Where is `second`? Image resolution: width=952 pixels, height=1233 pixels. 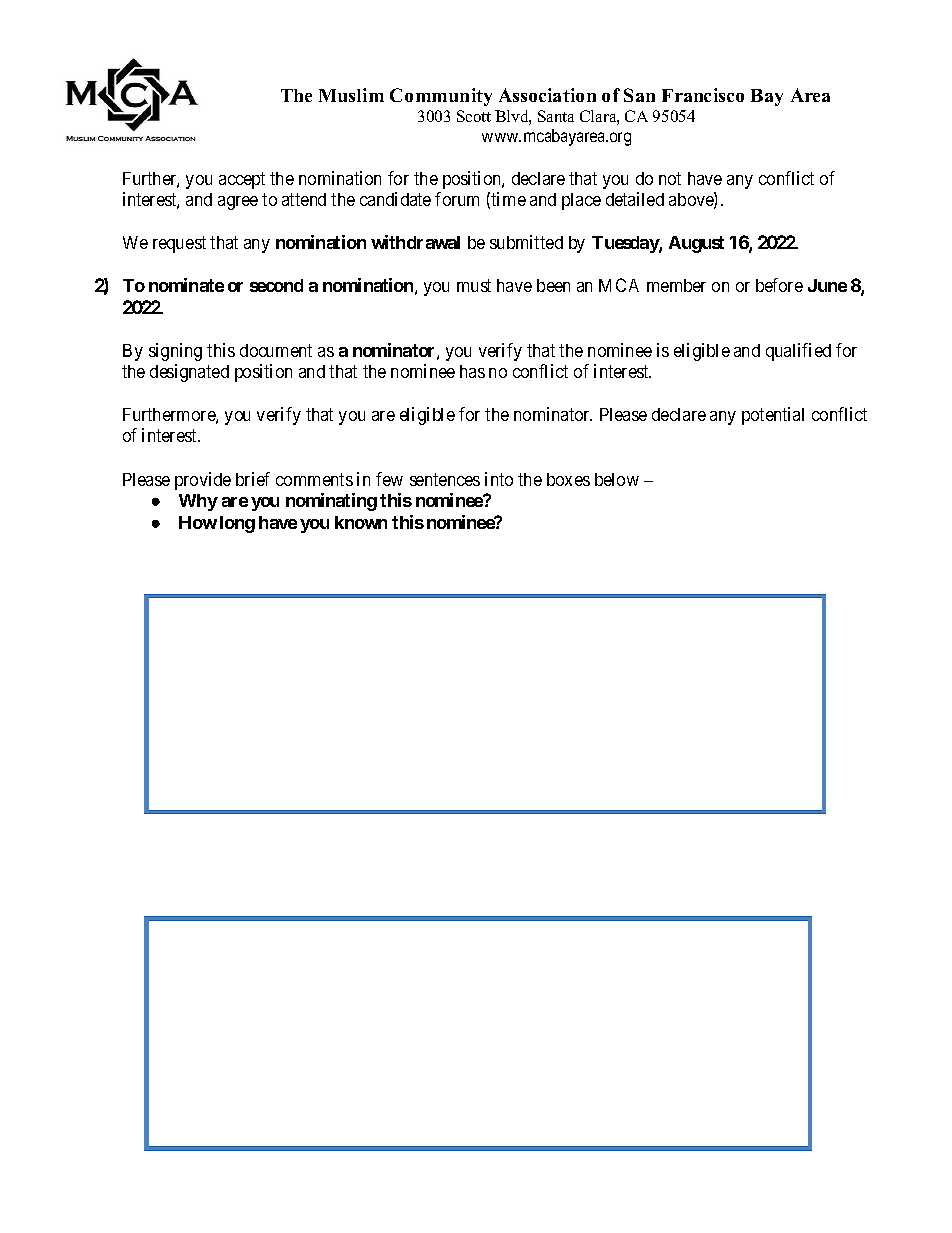 second is located at coordinates (276, 285).
